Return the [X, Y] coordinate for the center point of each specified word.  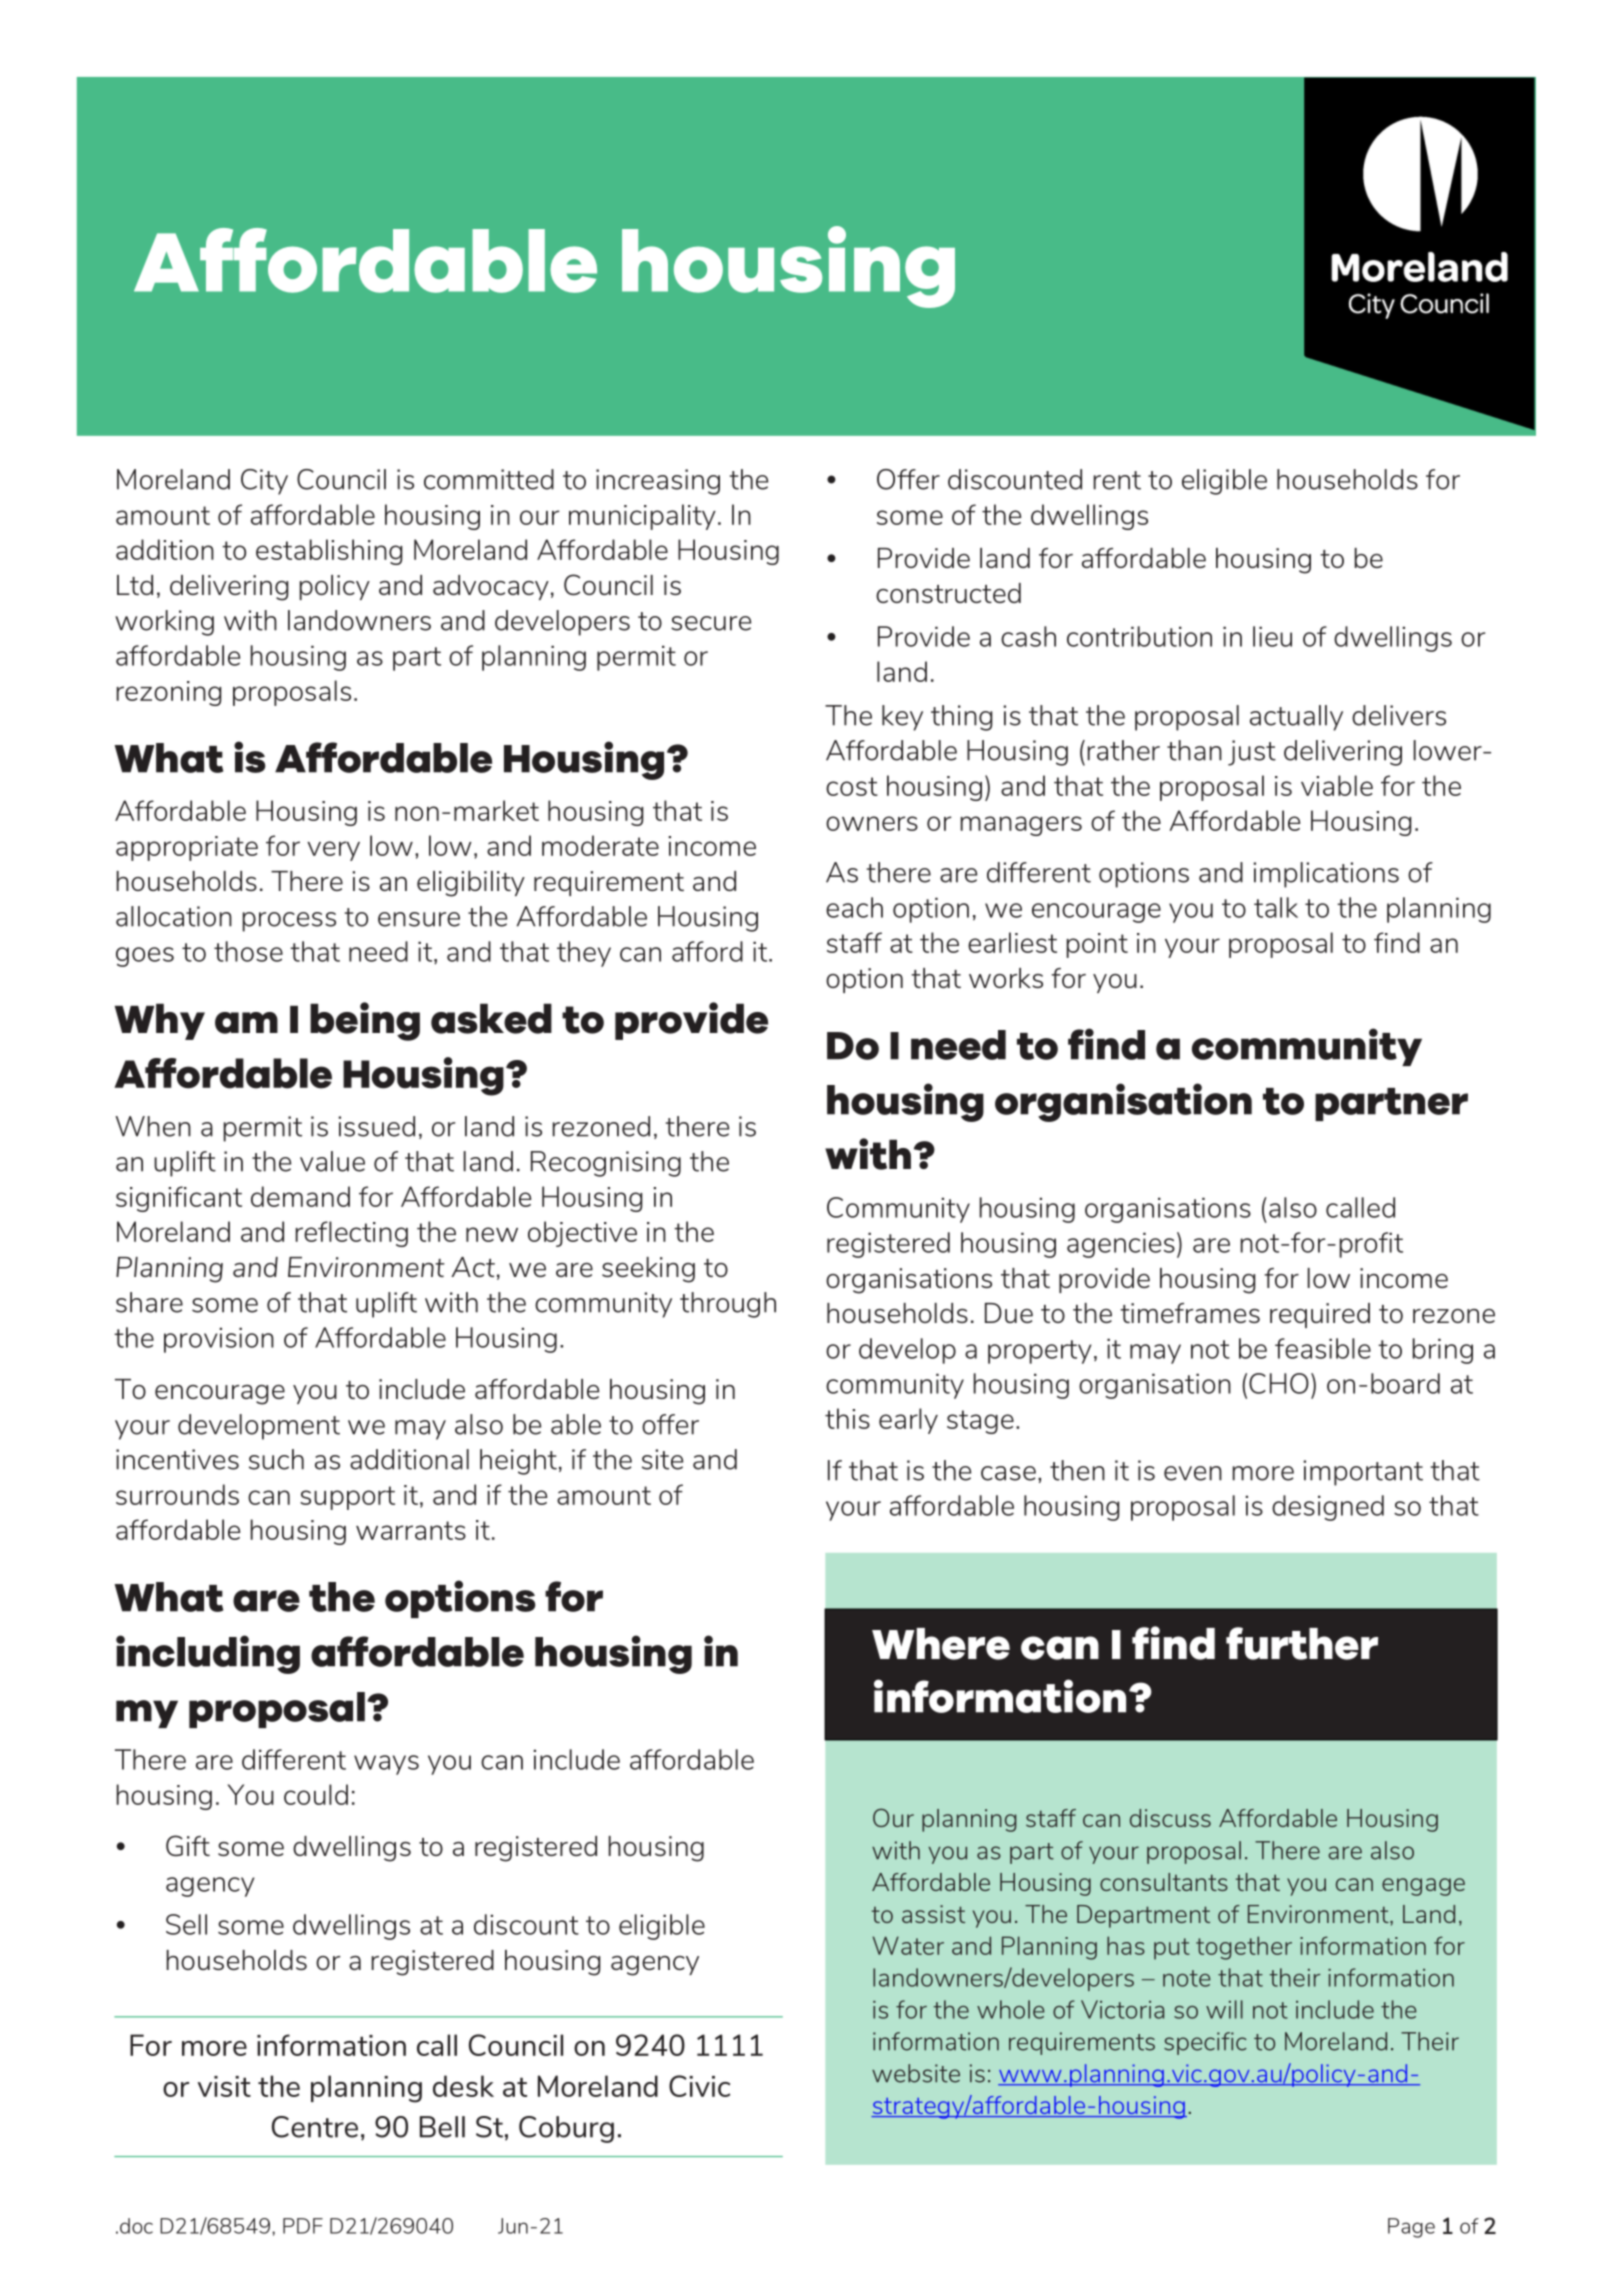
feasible [1323, 1348]
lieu [1272, 636]
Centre [315, 2127]
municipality [642, 517]
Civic [699, 2086]
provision [219, 1340]
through [728, 1305]
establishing [329, 552]
